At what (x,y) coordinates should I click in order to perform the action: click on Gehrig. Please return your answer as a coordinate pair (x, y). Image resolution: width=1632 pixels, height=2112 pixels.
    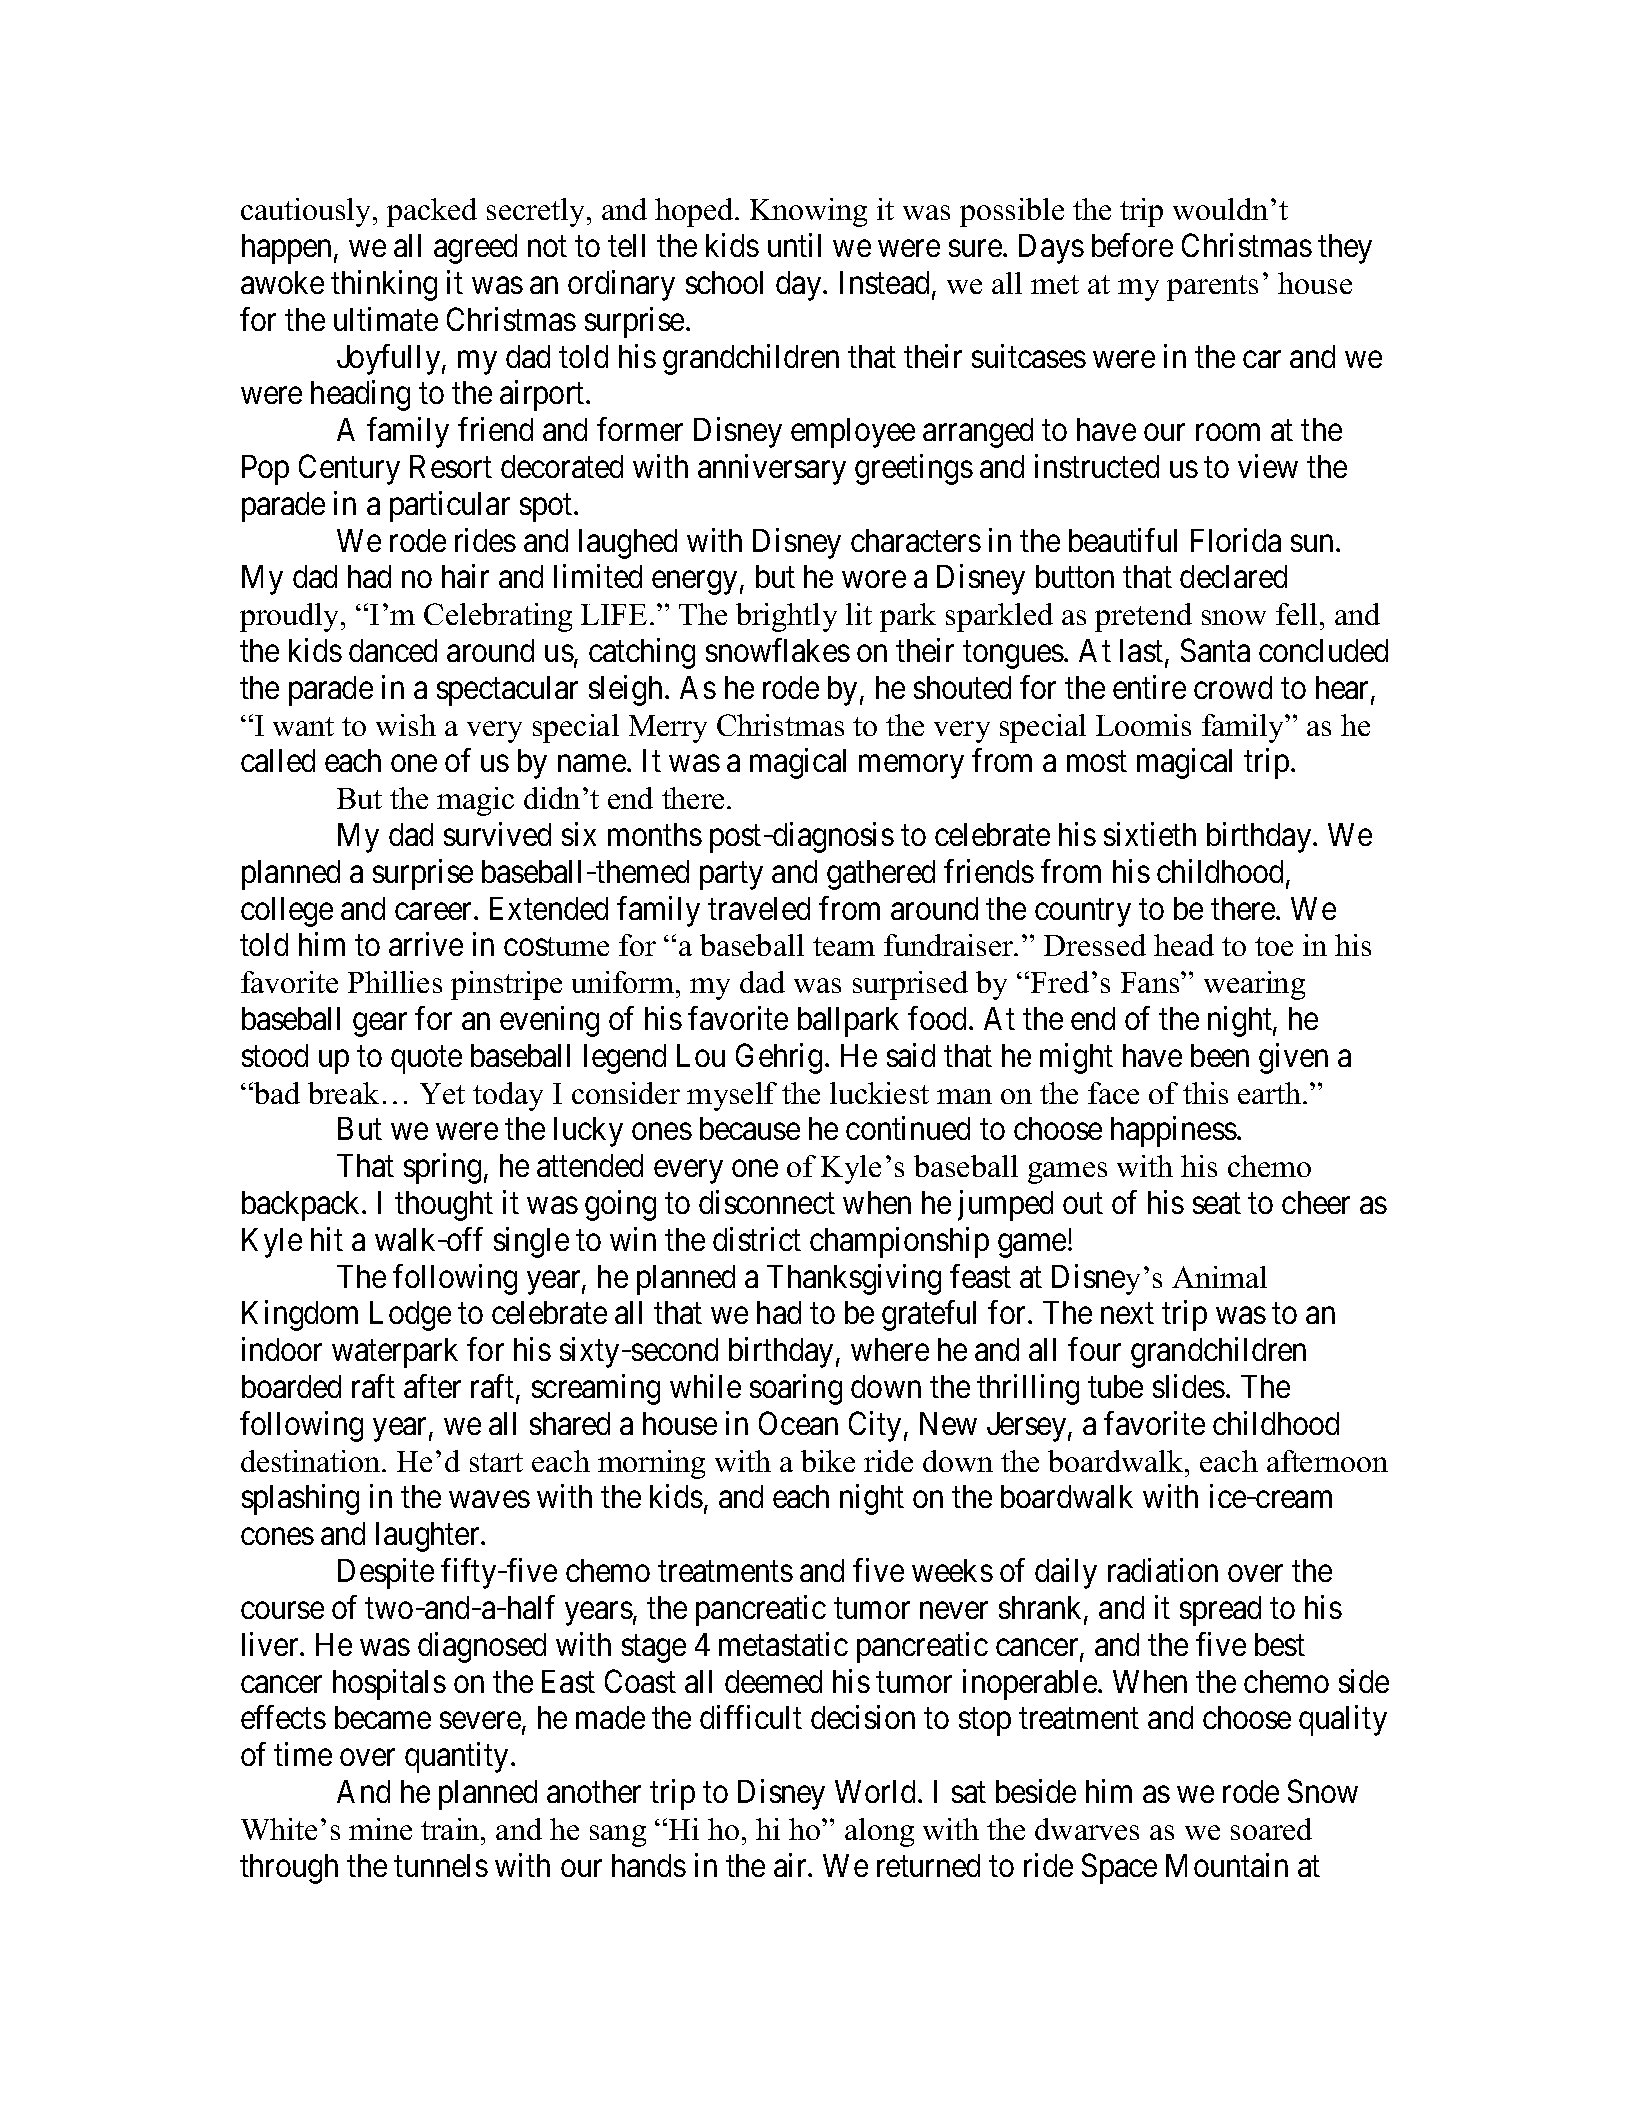
    Looking at the image, I should click on (779, 1058).
